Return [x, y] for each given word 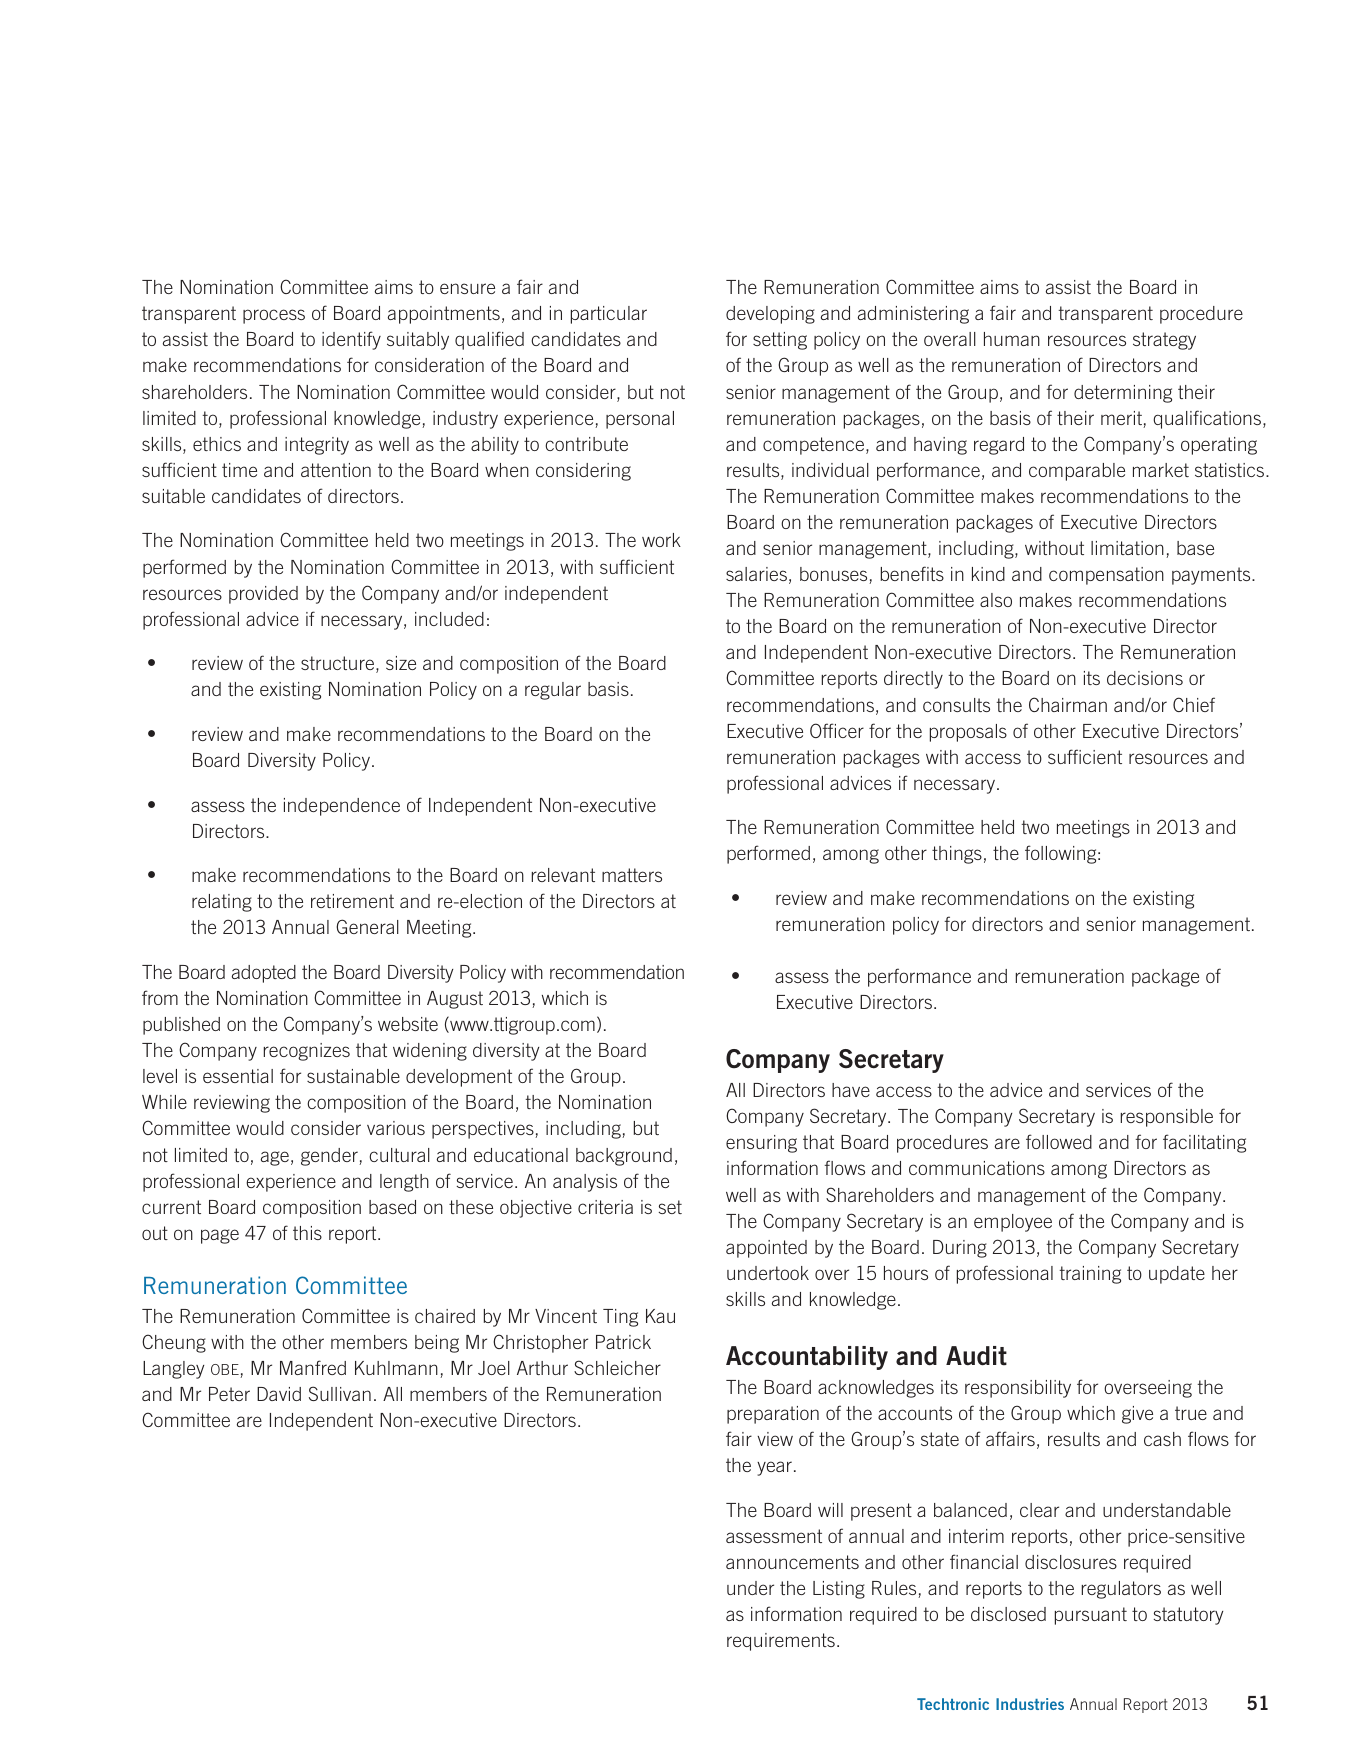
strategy [1164, 341]
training [1090, 1275]
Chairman [1068, 704]
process [274, 316]
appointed [766, 1249]
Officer [837, 730]
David [279, 1394]
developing [770, 315]
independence [342, 807]
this [307, 1233]
